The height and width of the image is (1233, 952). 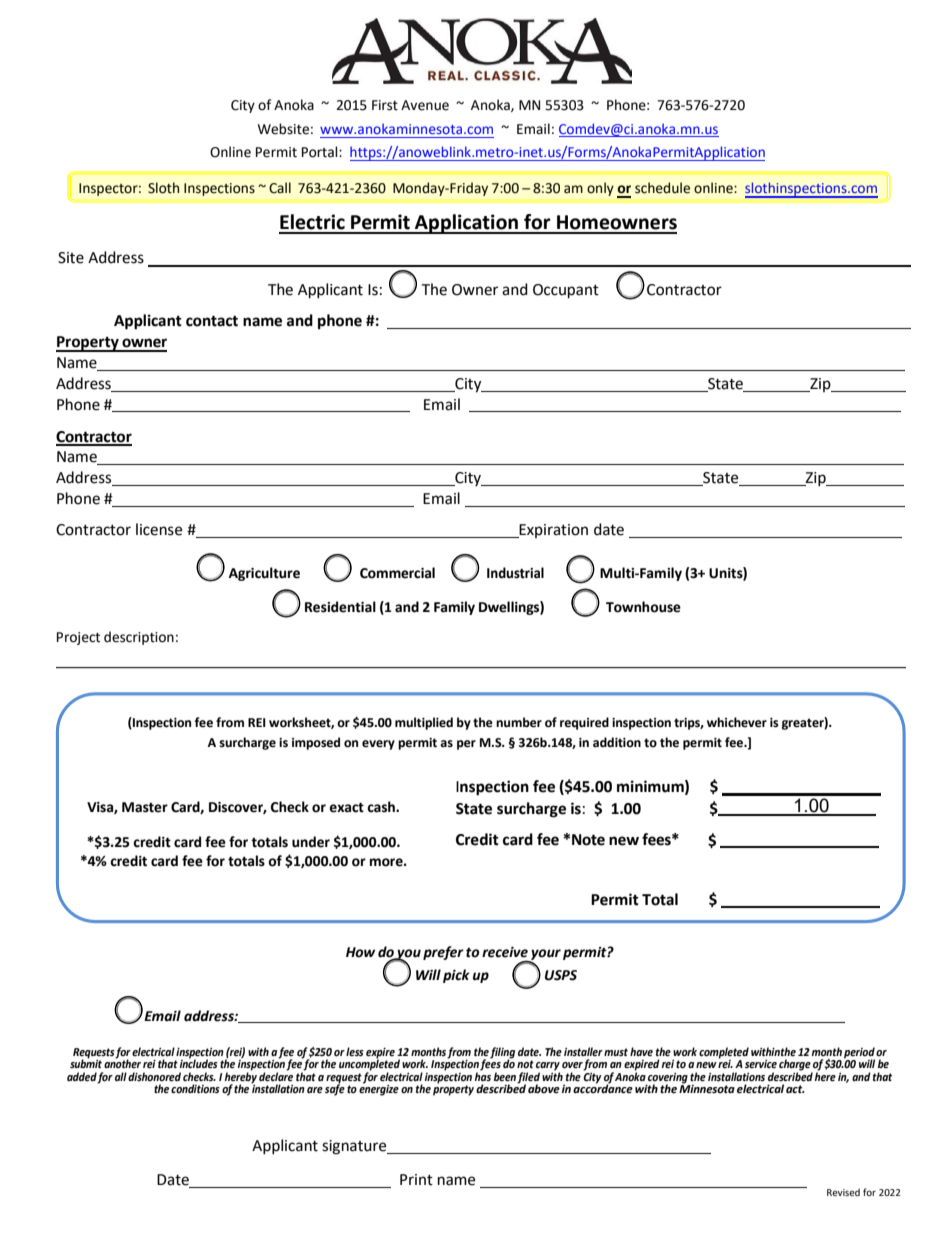 I want to click on Call, so click(x=280, y=188).
